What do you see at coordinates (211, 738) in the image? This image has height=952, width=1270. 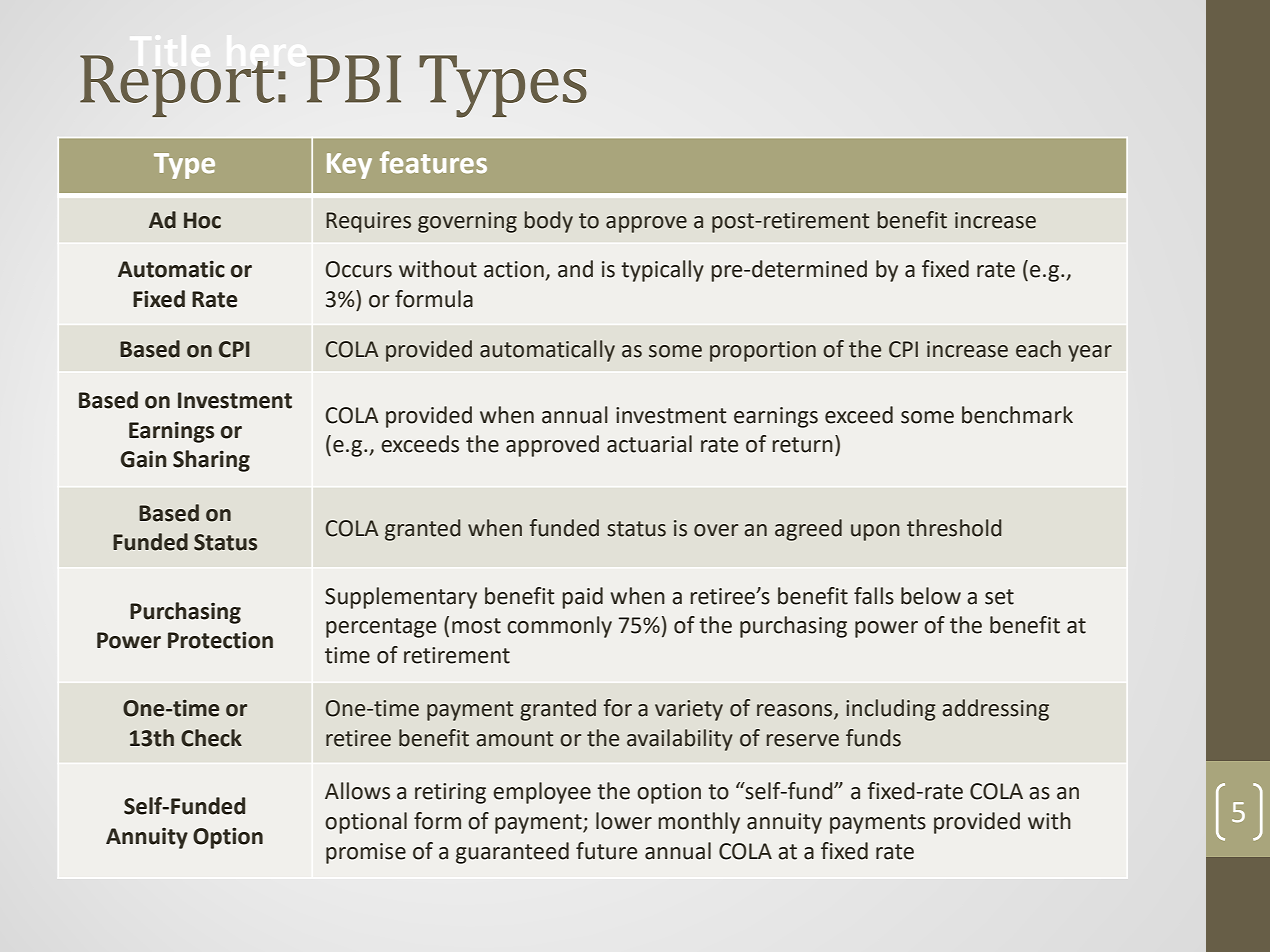 I see `Check` at bounding box center [211, 738].
